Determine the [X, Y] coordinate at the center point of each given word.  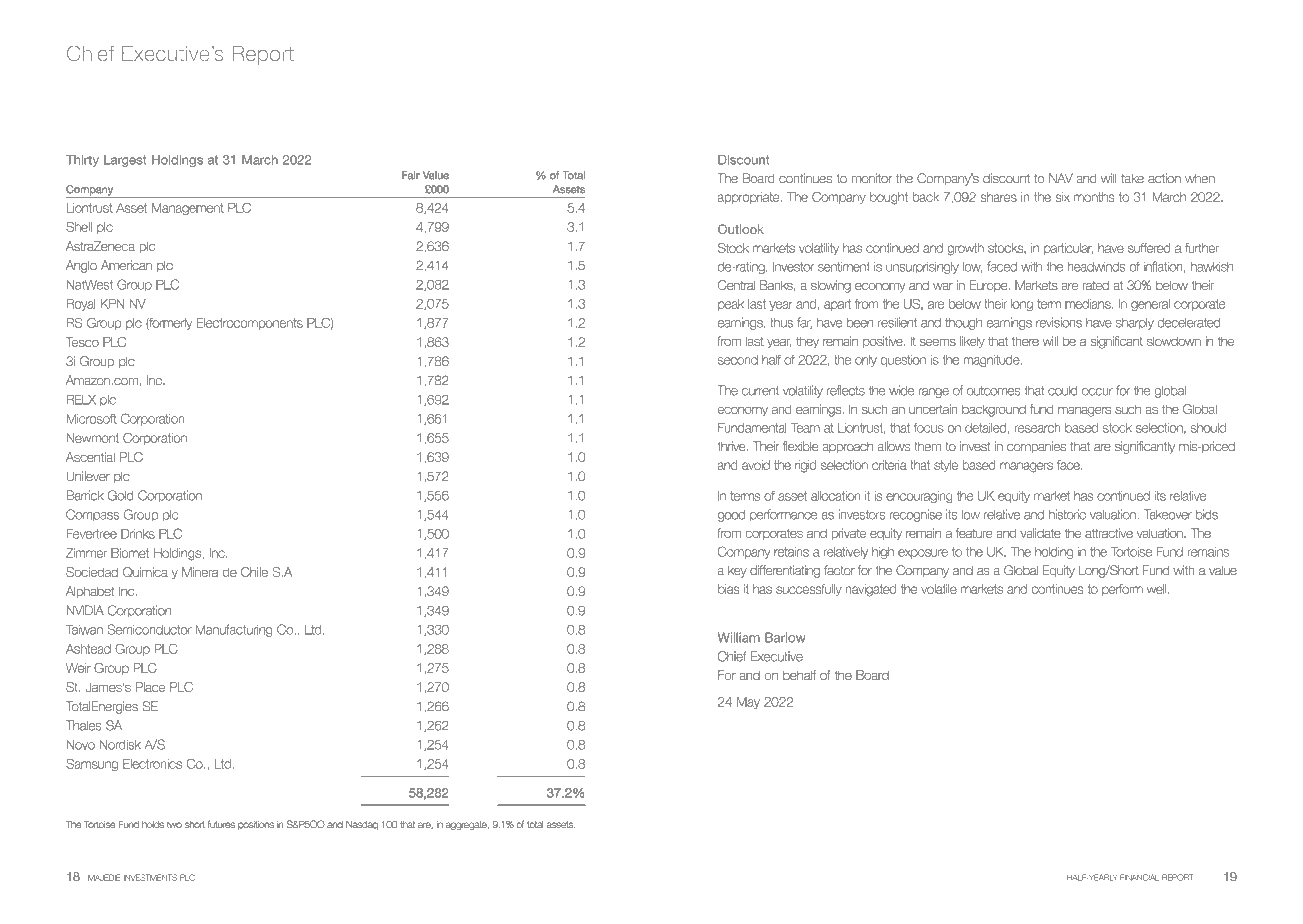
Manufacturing [234, 630]
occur [1097, 392]
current [760, 391]
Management [188, 209]
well [1158, 589]
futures [221, 824]
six [1063, 197]
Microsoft [92, 419]
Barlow [785, 637]
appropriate [750, 198]
